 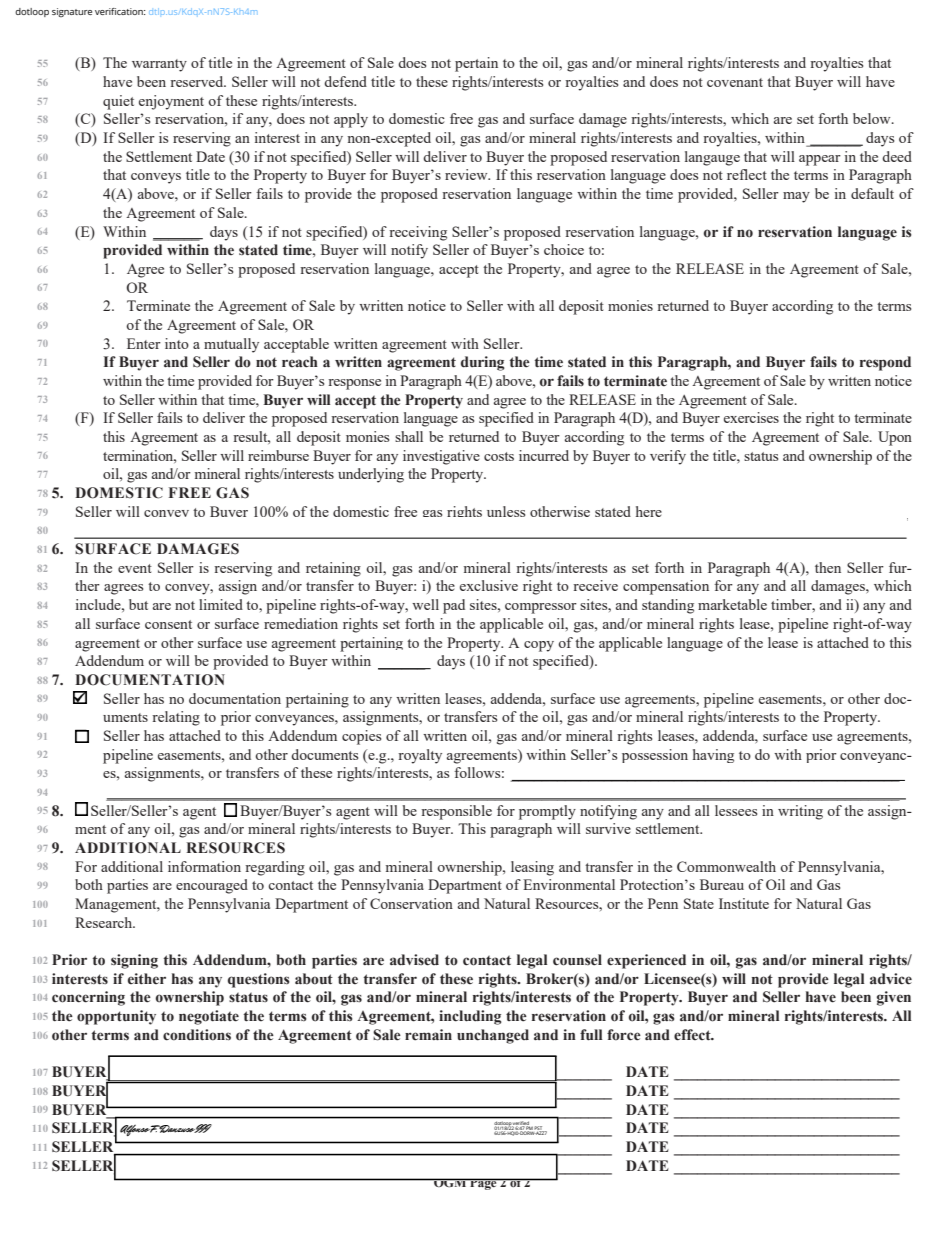 I want to click on having, so click(x=713, y=756).
